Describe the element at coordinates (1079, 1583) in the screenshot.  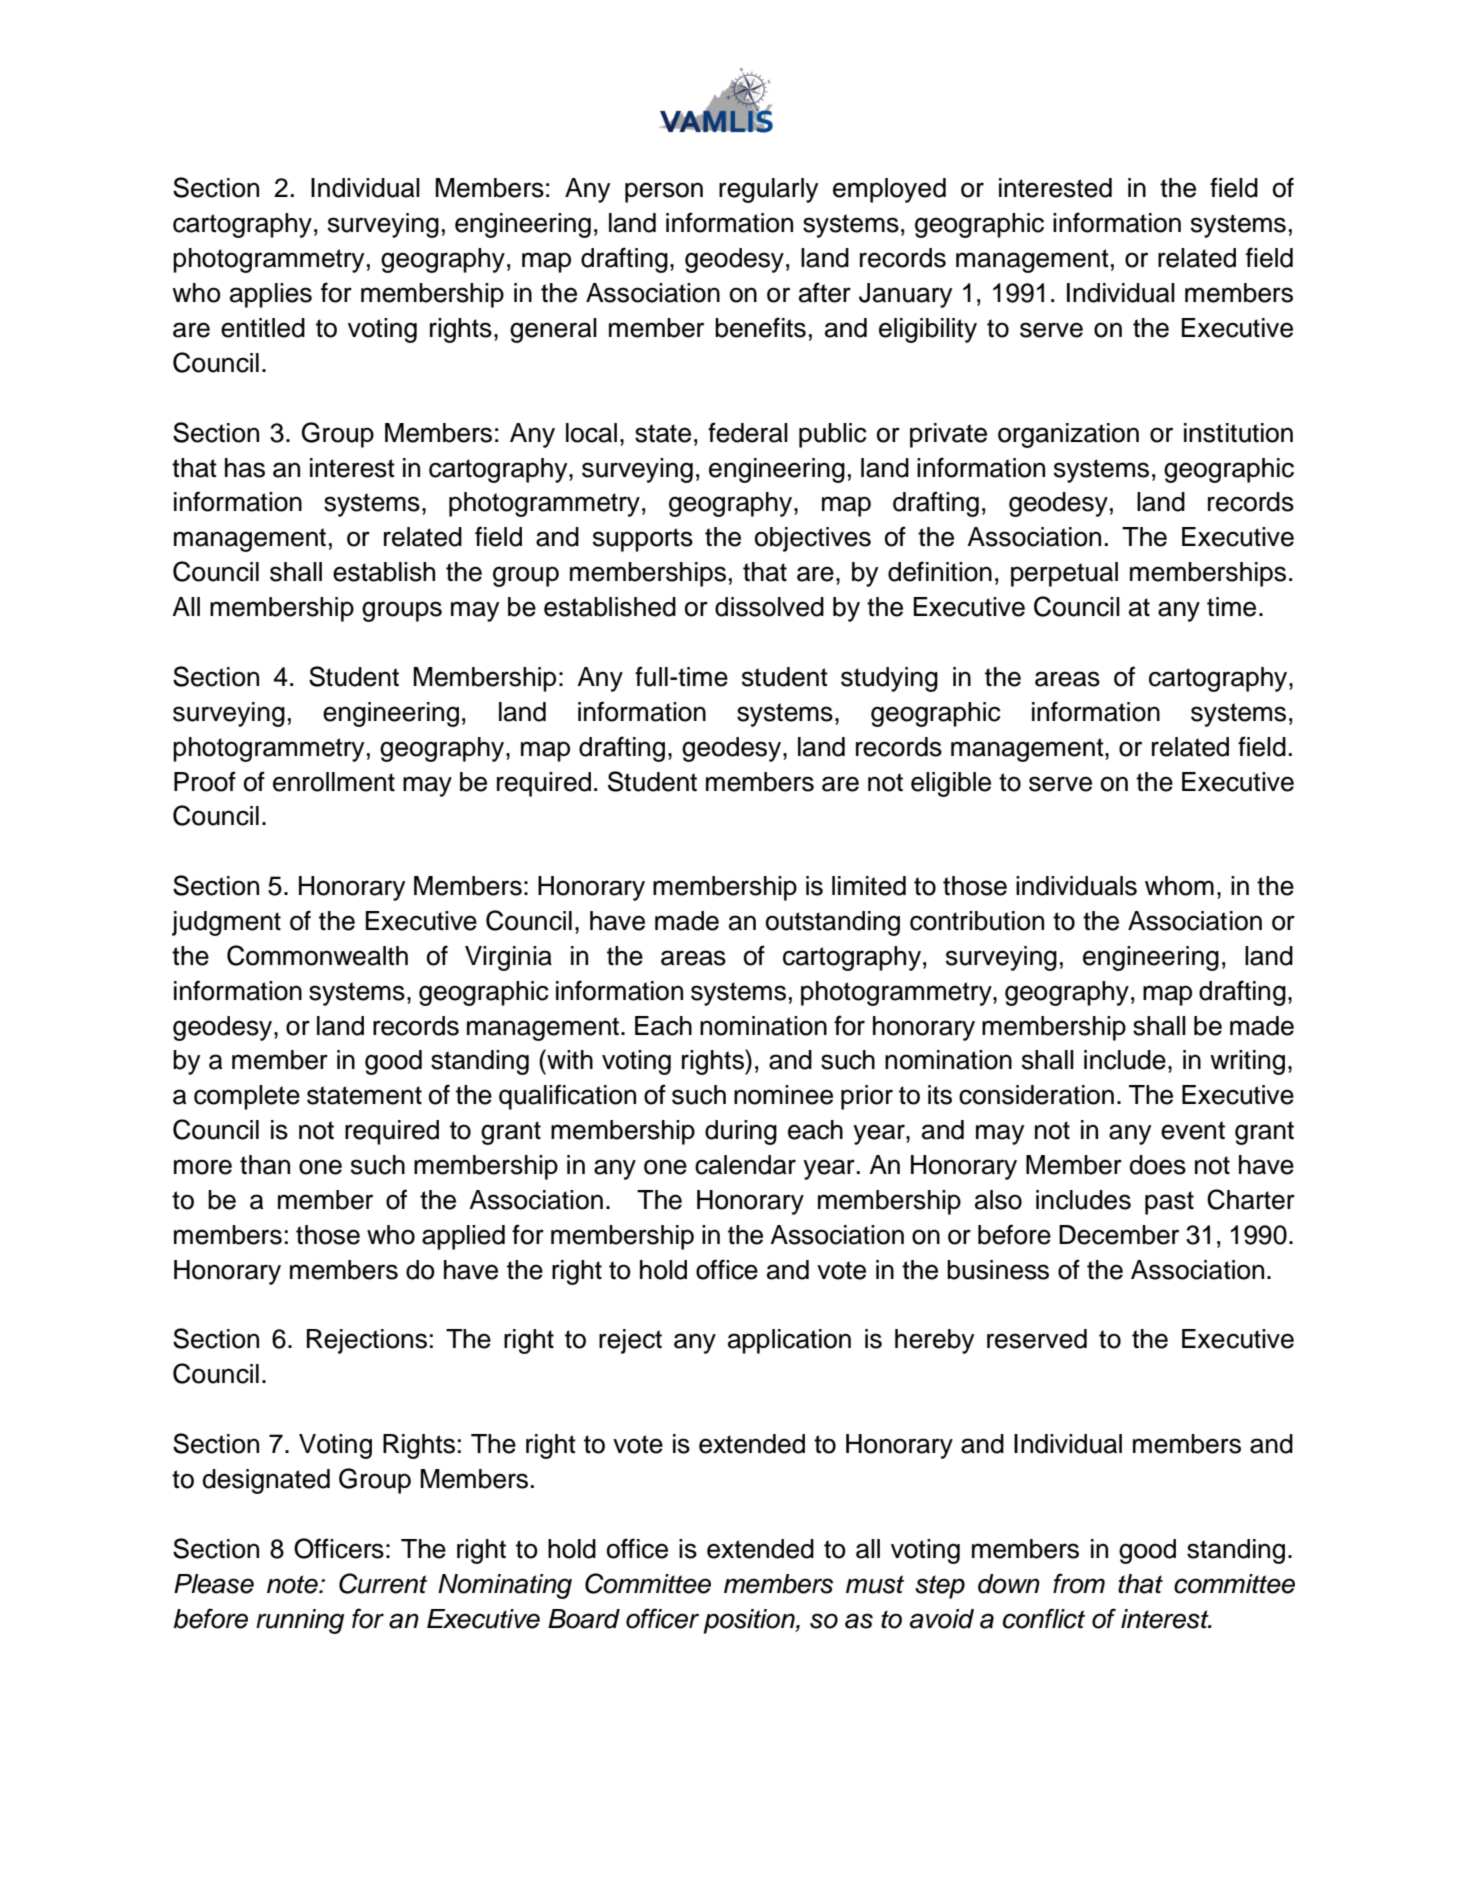
I see `from` at that location.
